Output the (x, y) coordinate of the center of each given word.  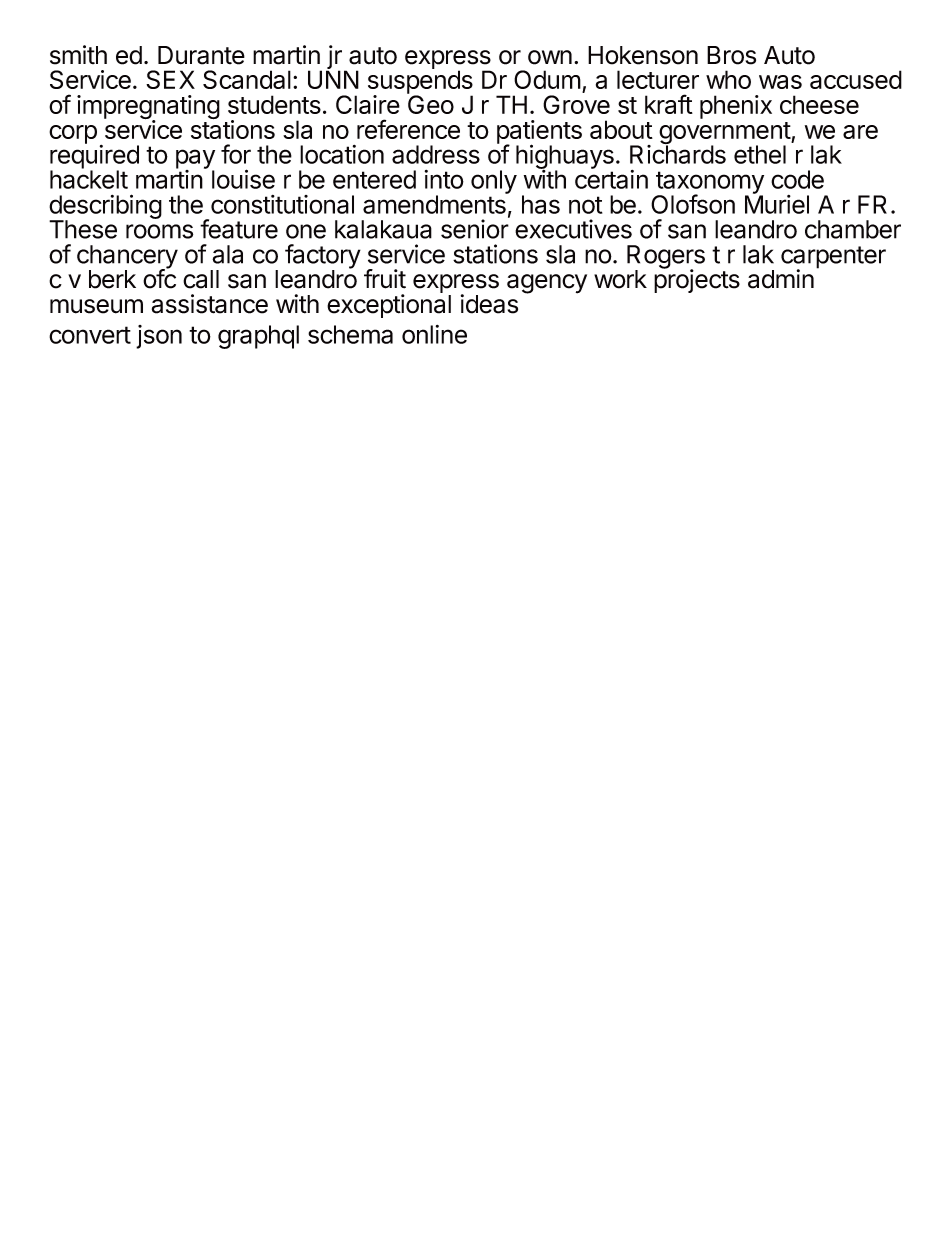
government (725, 134)
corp (73, 134)
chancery (127, 258)
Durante (201, 55)
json (159, 337)
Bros (731, 55)
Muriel (777, 203)
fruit (385, 279)
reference (408, 129)
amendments (435, 203)
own (550, 57)
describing (105, 207)
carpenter (833, 258)
